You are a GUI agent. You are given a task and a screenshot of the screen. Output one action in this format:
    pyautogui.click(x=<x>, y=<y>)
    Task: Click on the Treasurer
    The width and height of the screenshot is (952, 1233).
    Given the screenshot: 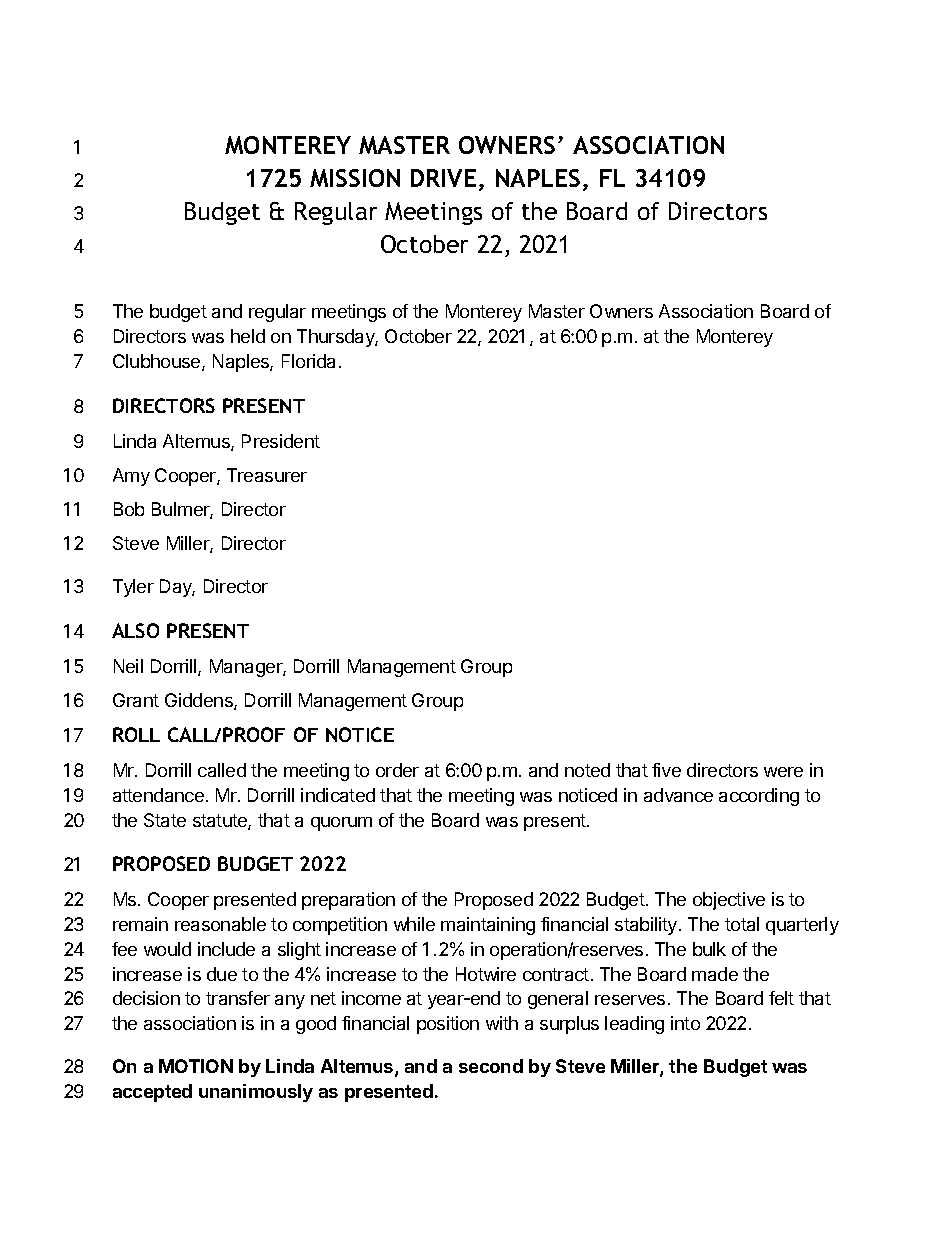 What is the action you would take?
    pyautogui.click(x=267, y=475)
